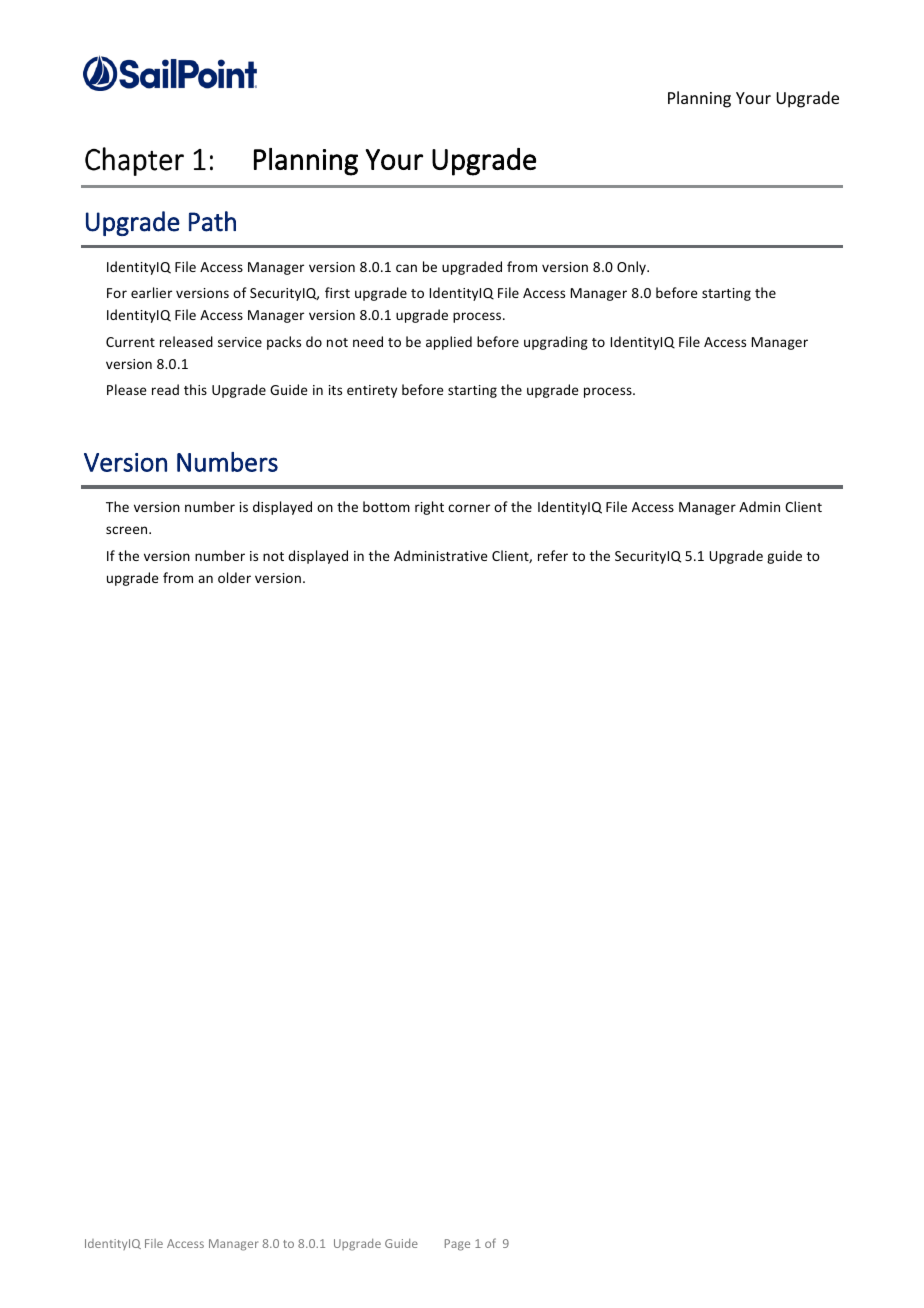 The width and height of the screenshot is (924, 1308). Describe the element at coordinates (386, 506) in the screenshot. I see `bottom` at that location.
